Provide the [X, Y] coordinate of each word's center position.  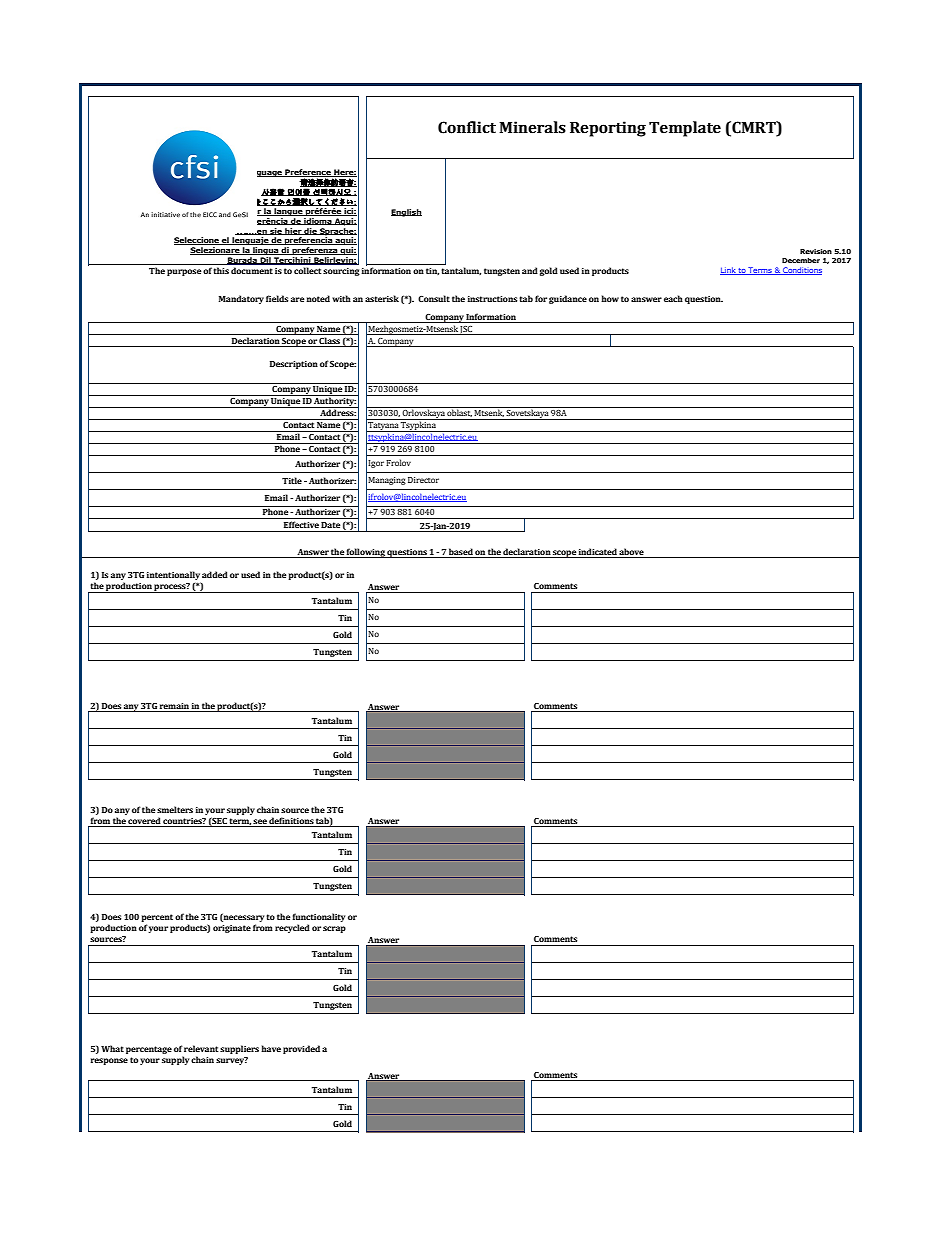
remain [174, 707]
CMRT [754, 127]
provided [301, 1049]
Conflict [467, 127]
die [311, 231]
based [461, 553]
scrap [334, 929]
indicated [598, 553]
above [632, 553]
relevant [201, 1048]
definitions [291, 822]
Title [292, 480]
